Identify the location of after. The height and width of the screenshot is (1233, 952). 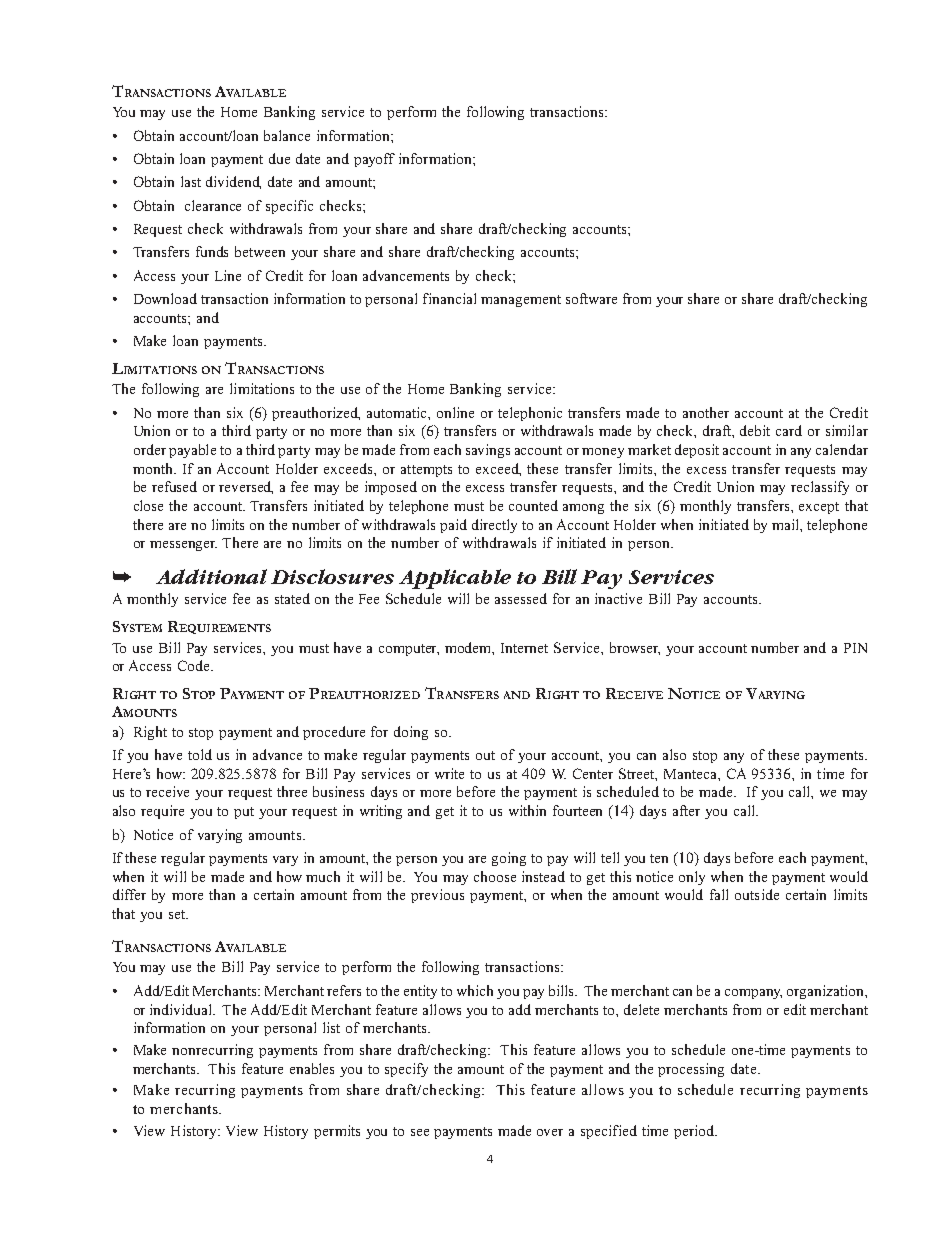
(686, 810).
